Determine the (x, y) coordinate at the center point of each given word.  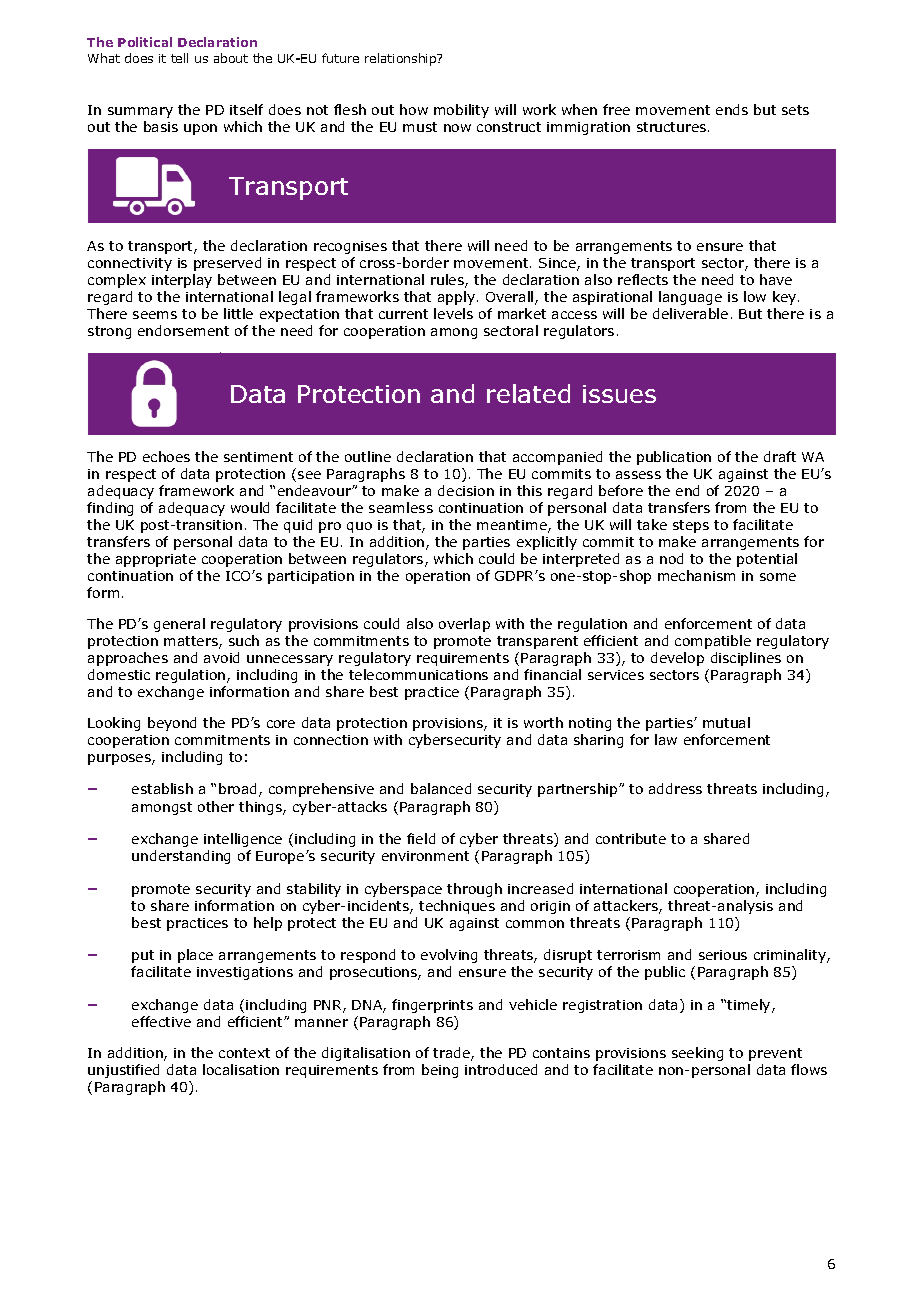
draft (780, 456)
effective (161, 1021)
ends (732, 109)
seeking (697, 1054)
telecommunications (418, 674)
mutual (726, 722)
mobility (461, 111)
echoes (166, 456)
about (231, 58)
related (528, 393)
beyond (172, 724)
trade (452, 1054)
